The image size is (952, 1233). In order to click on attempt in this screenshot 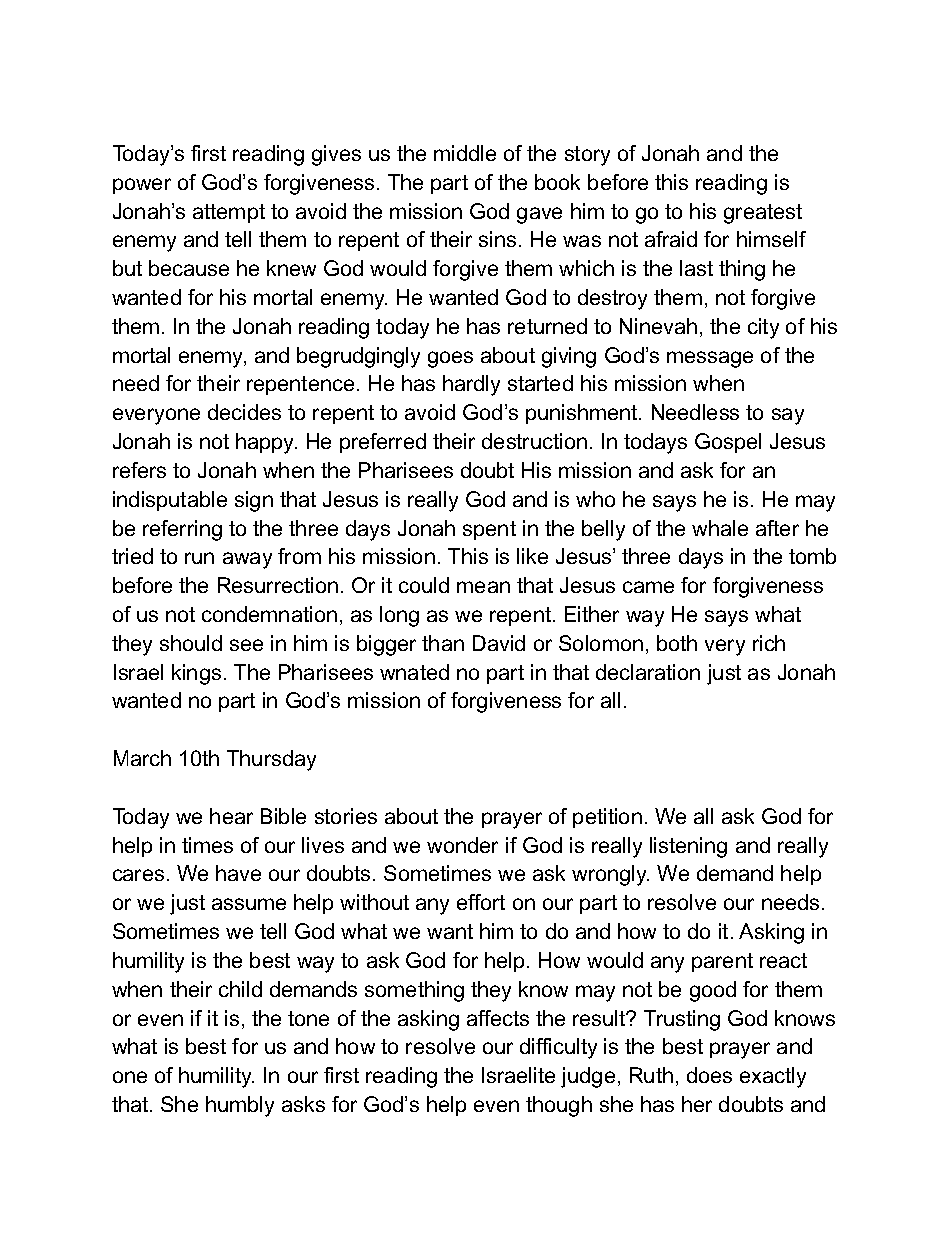, I will do `click(229, 213)`.
